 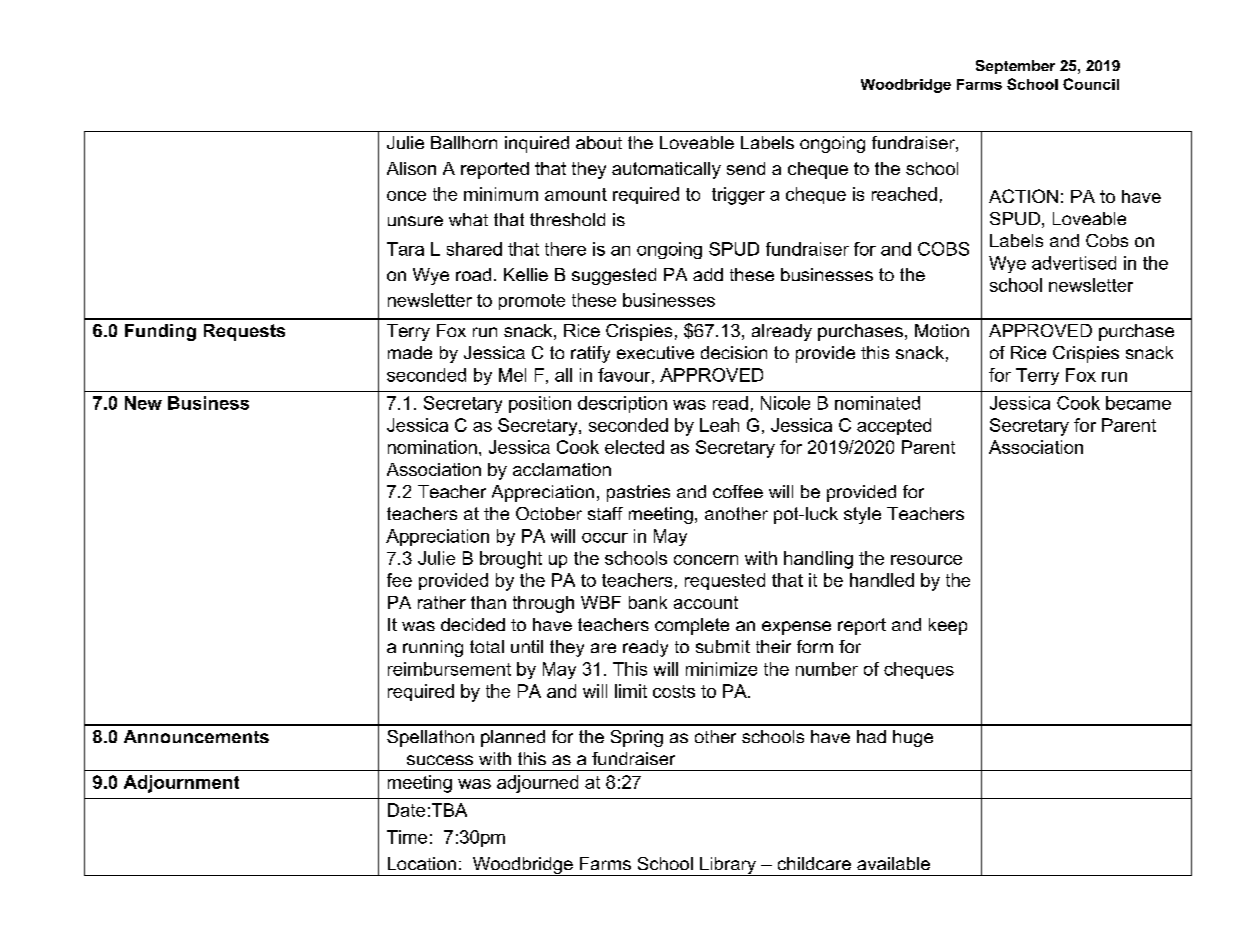 I want to click on nomination, so click(x=432, y=447).
